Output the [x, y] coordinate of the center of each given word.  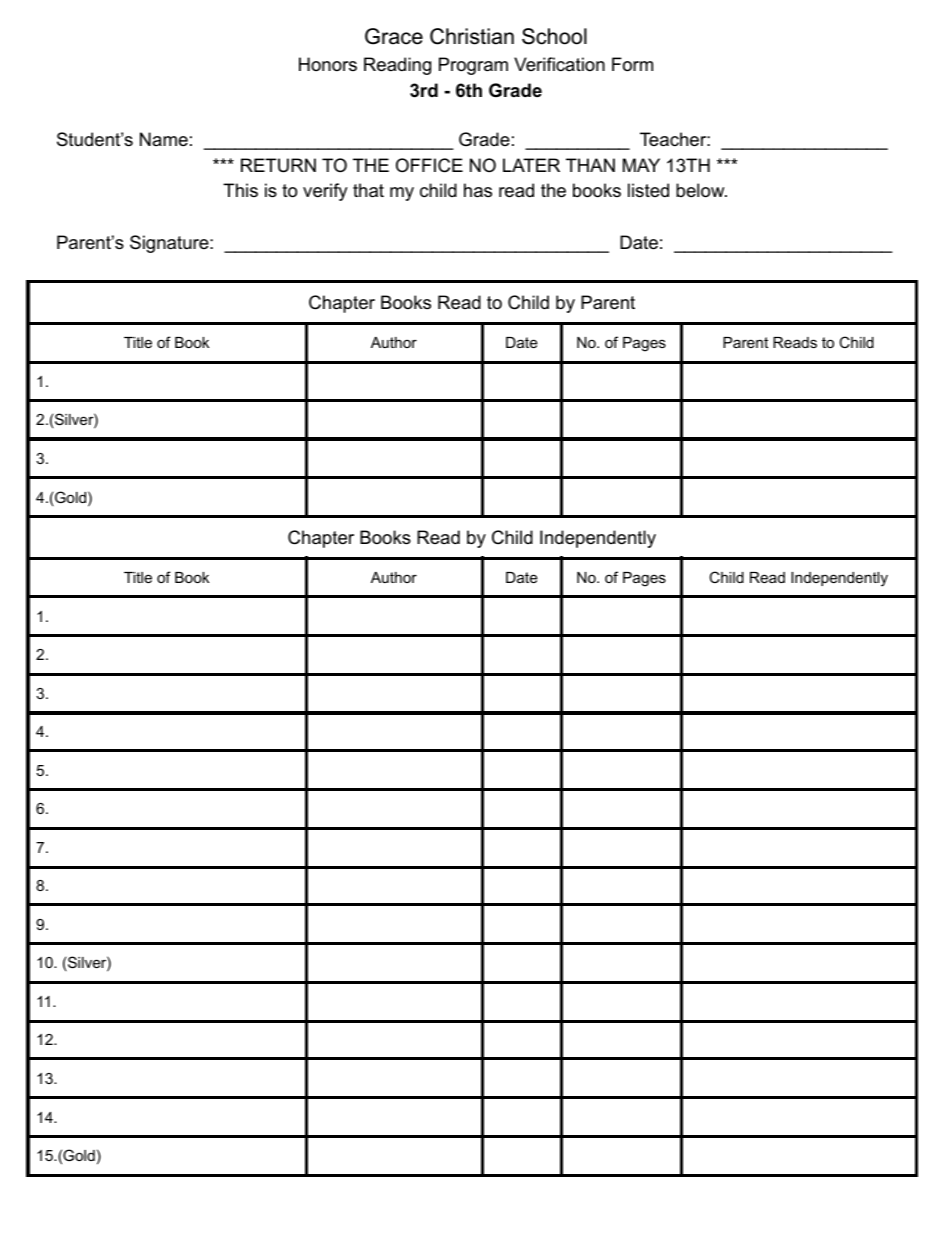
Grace [394, 36]
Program [473, 66]
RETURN [278, 165]
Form [632, 64]
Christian [472, 36]
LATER [531, 165]
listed [648, 190]
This [240, 190]
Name [164, 139]
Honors [328, 64]
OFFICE [429, 165]
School [554, 36]
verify [325, 192]
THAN [590, 165]
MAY [641, 165]
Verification [559, 64]
